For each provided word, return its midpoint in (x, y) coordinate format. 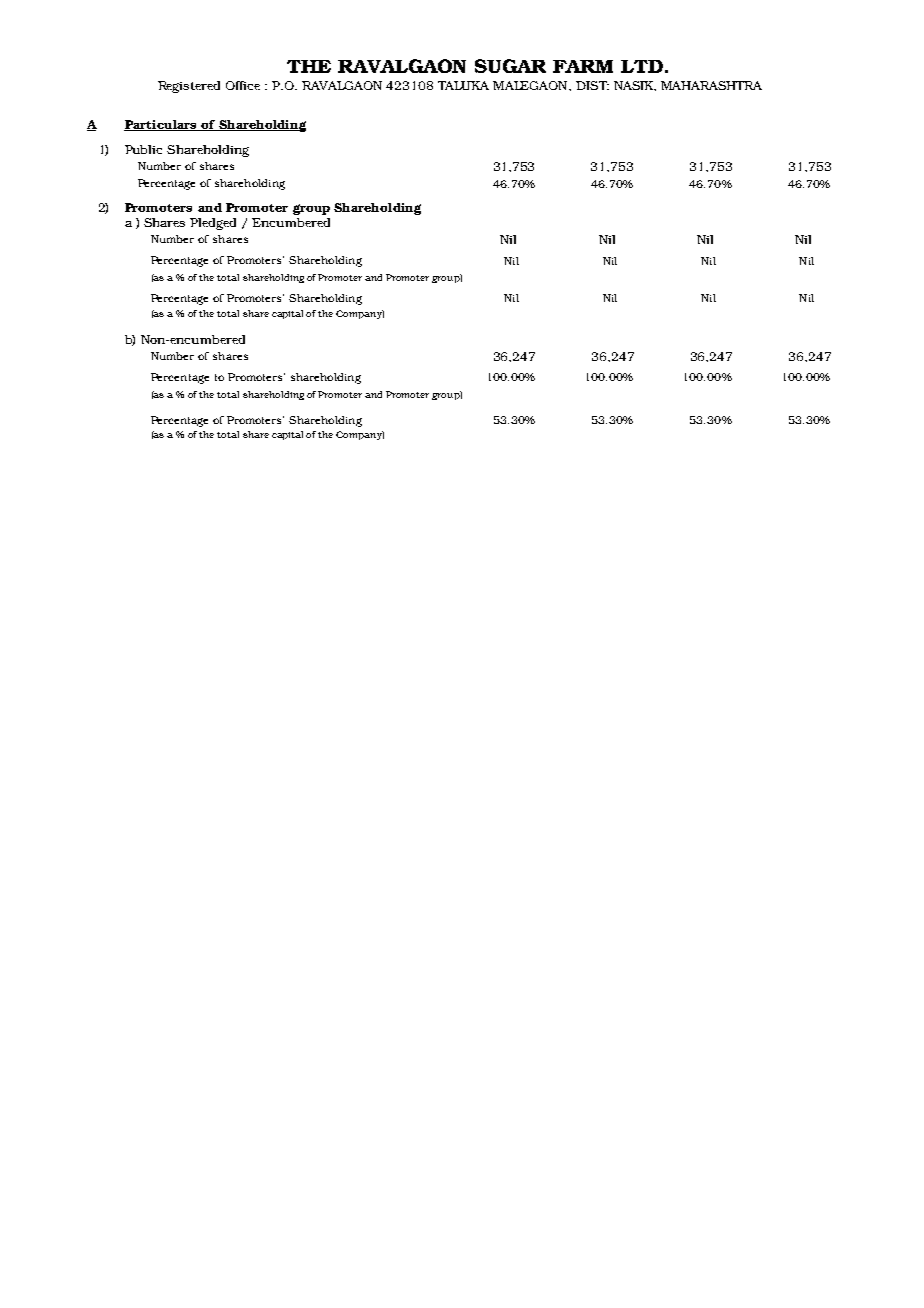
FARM (583, 66)
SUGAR (510, 66)
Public (143, 149)
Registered (189, 87)
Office (243, 85)
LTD (642, 66)
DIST (592, 85)
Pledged (213, 224)
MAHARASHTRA (711, 85)
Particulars (161, 125)
